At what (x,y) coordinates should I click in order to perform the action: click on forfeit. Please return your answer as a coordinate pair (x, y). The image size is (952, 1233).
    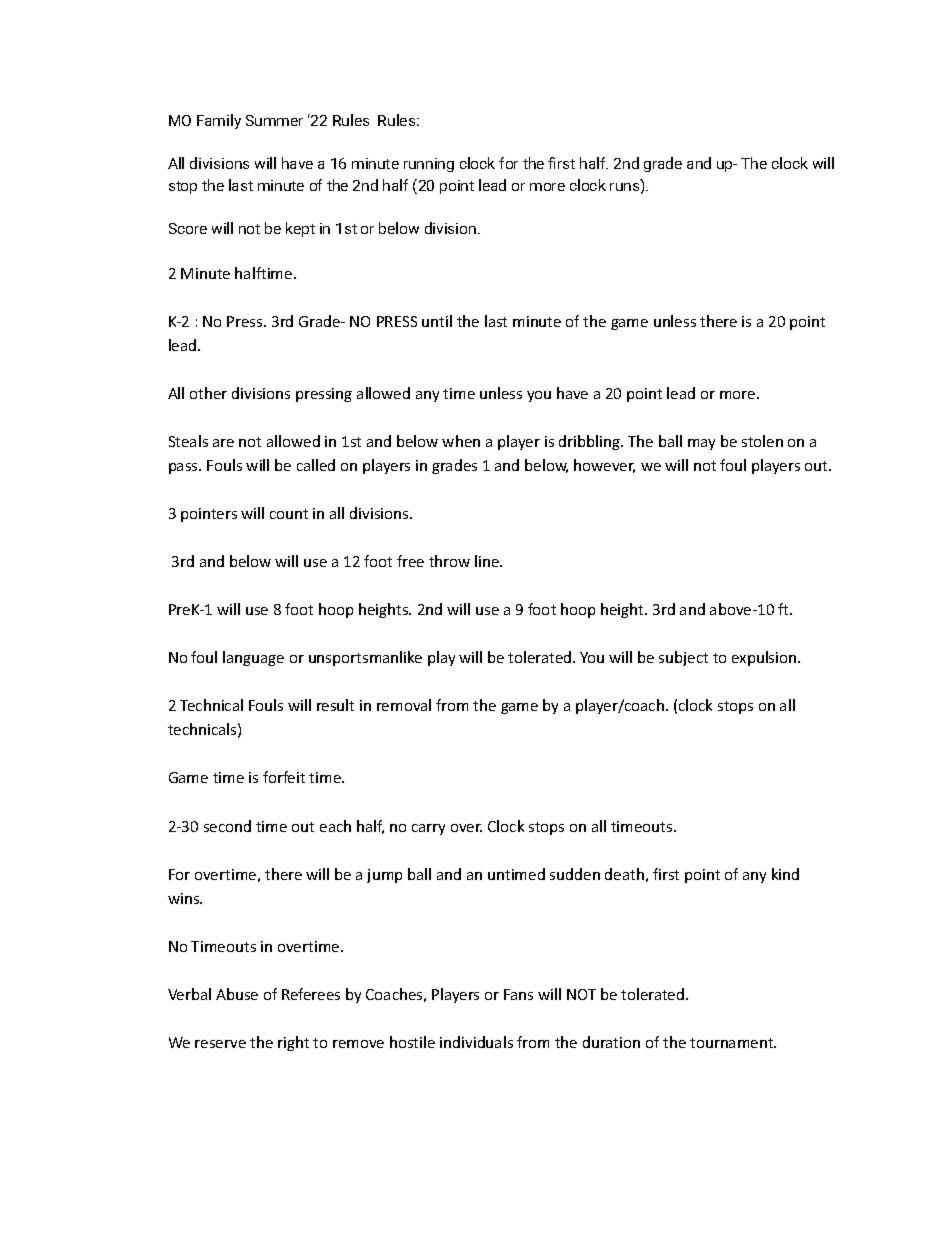
    Looking at the image, I should click on (284, 777).
